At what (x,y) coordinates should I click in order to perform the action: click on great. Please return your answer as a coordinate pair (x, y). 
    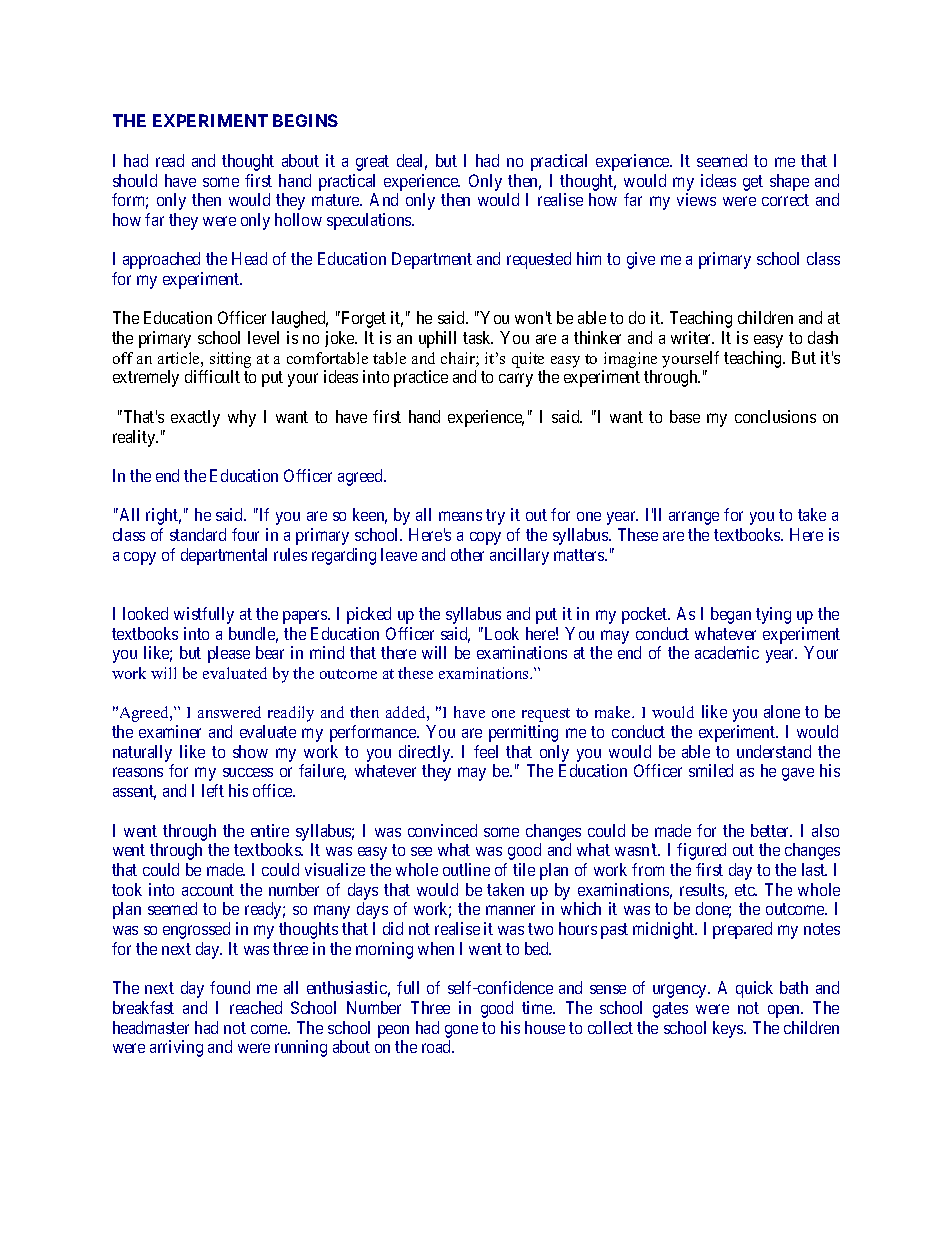
    Looking at the image, I should click on (372, 163).
